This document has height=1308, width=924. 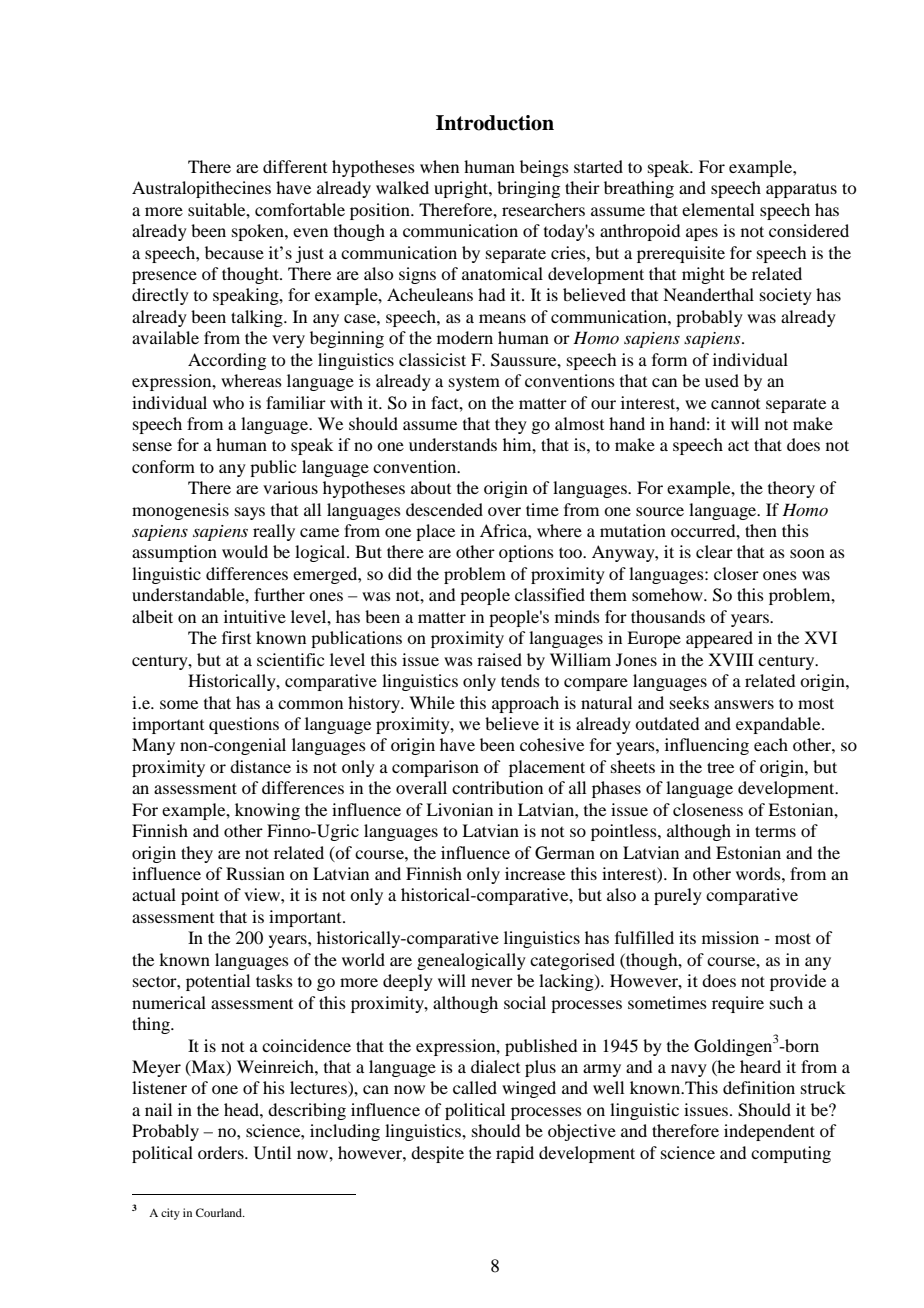 What do you see at coordinates (263, 894) in the document?
I see `view` at bounding box center [263, 894].
